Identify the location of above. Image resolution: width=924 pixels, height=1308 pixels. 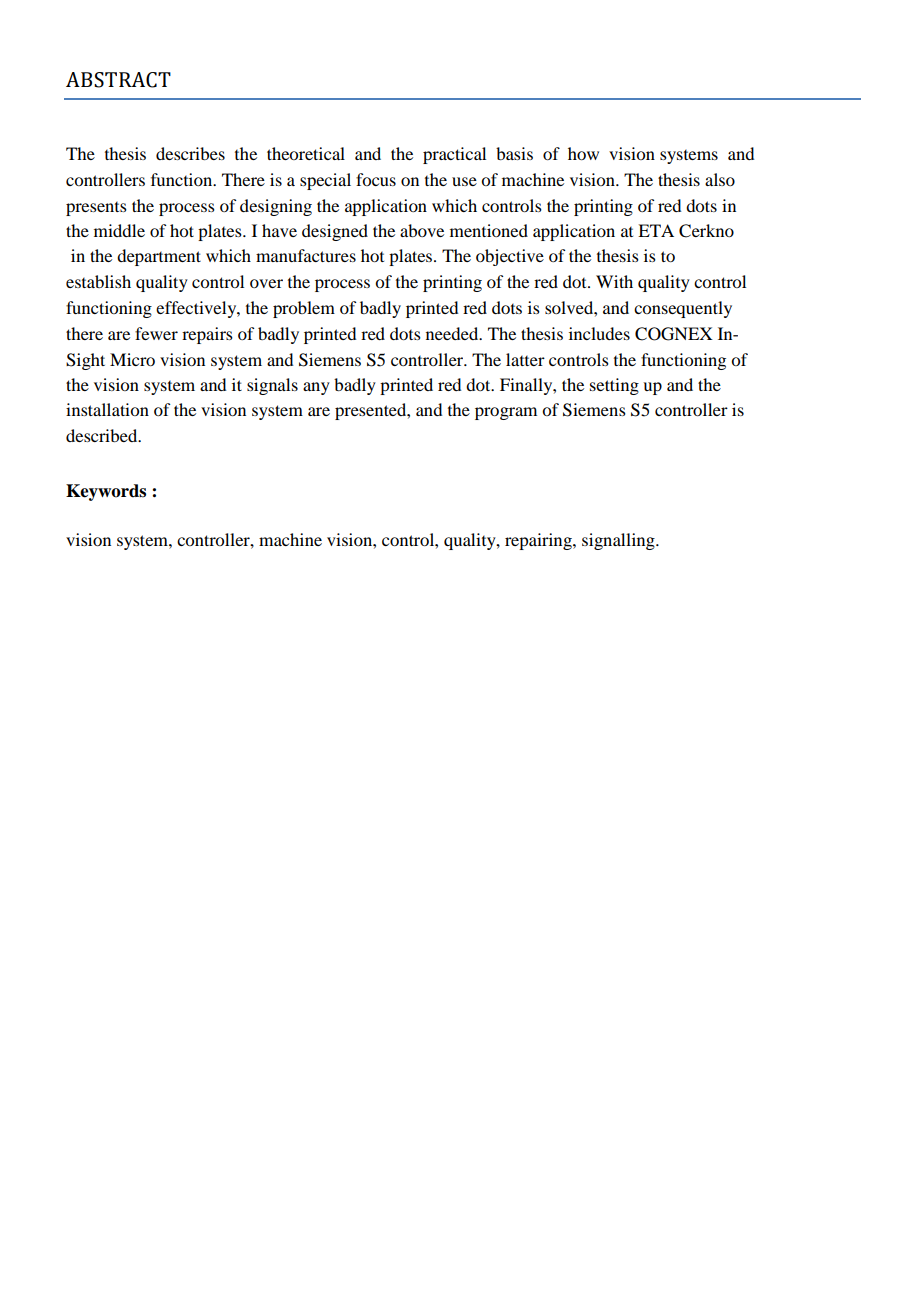
(422, 230).
